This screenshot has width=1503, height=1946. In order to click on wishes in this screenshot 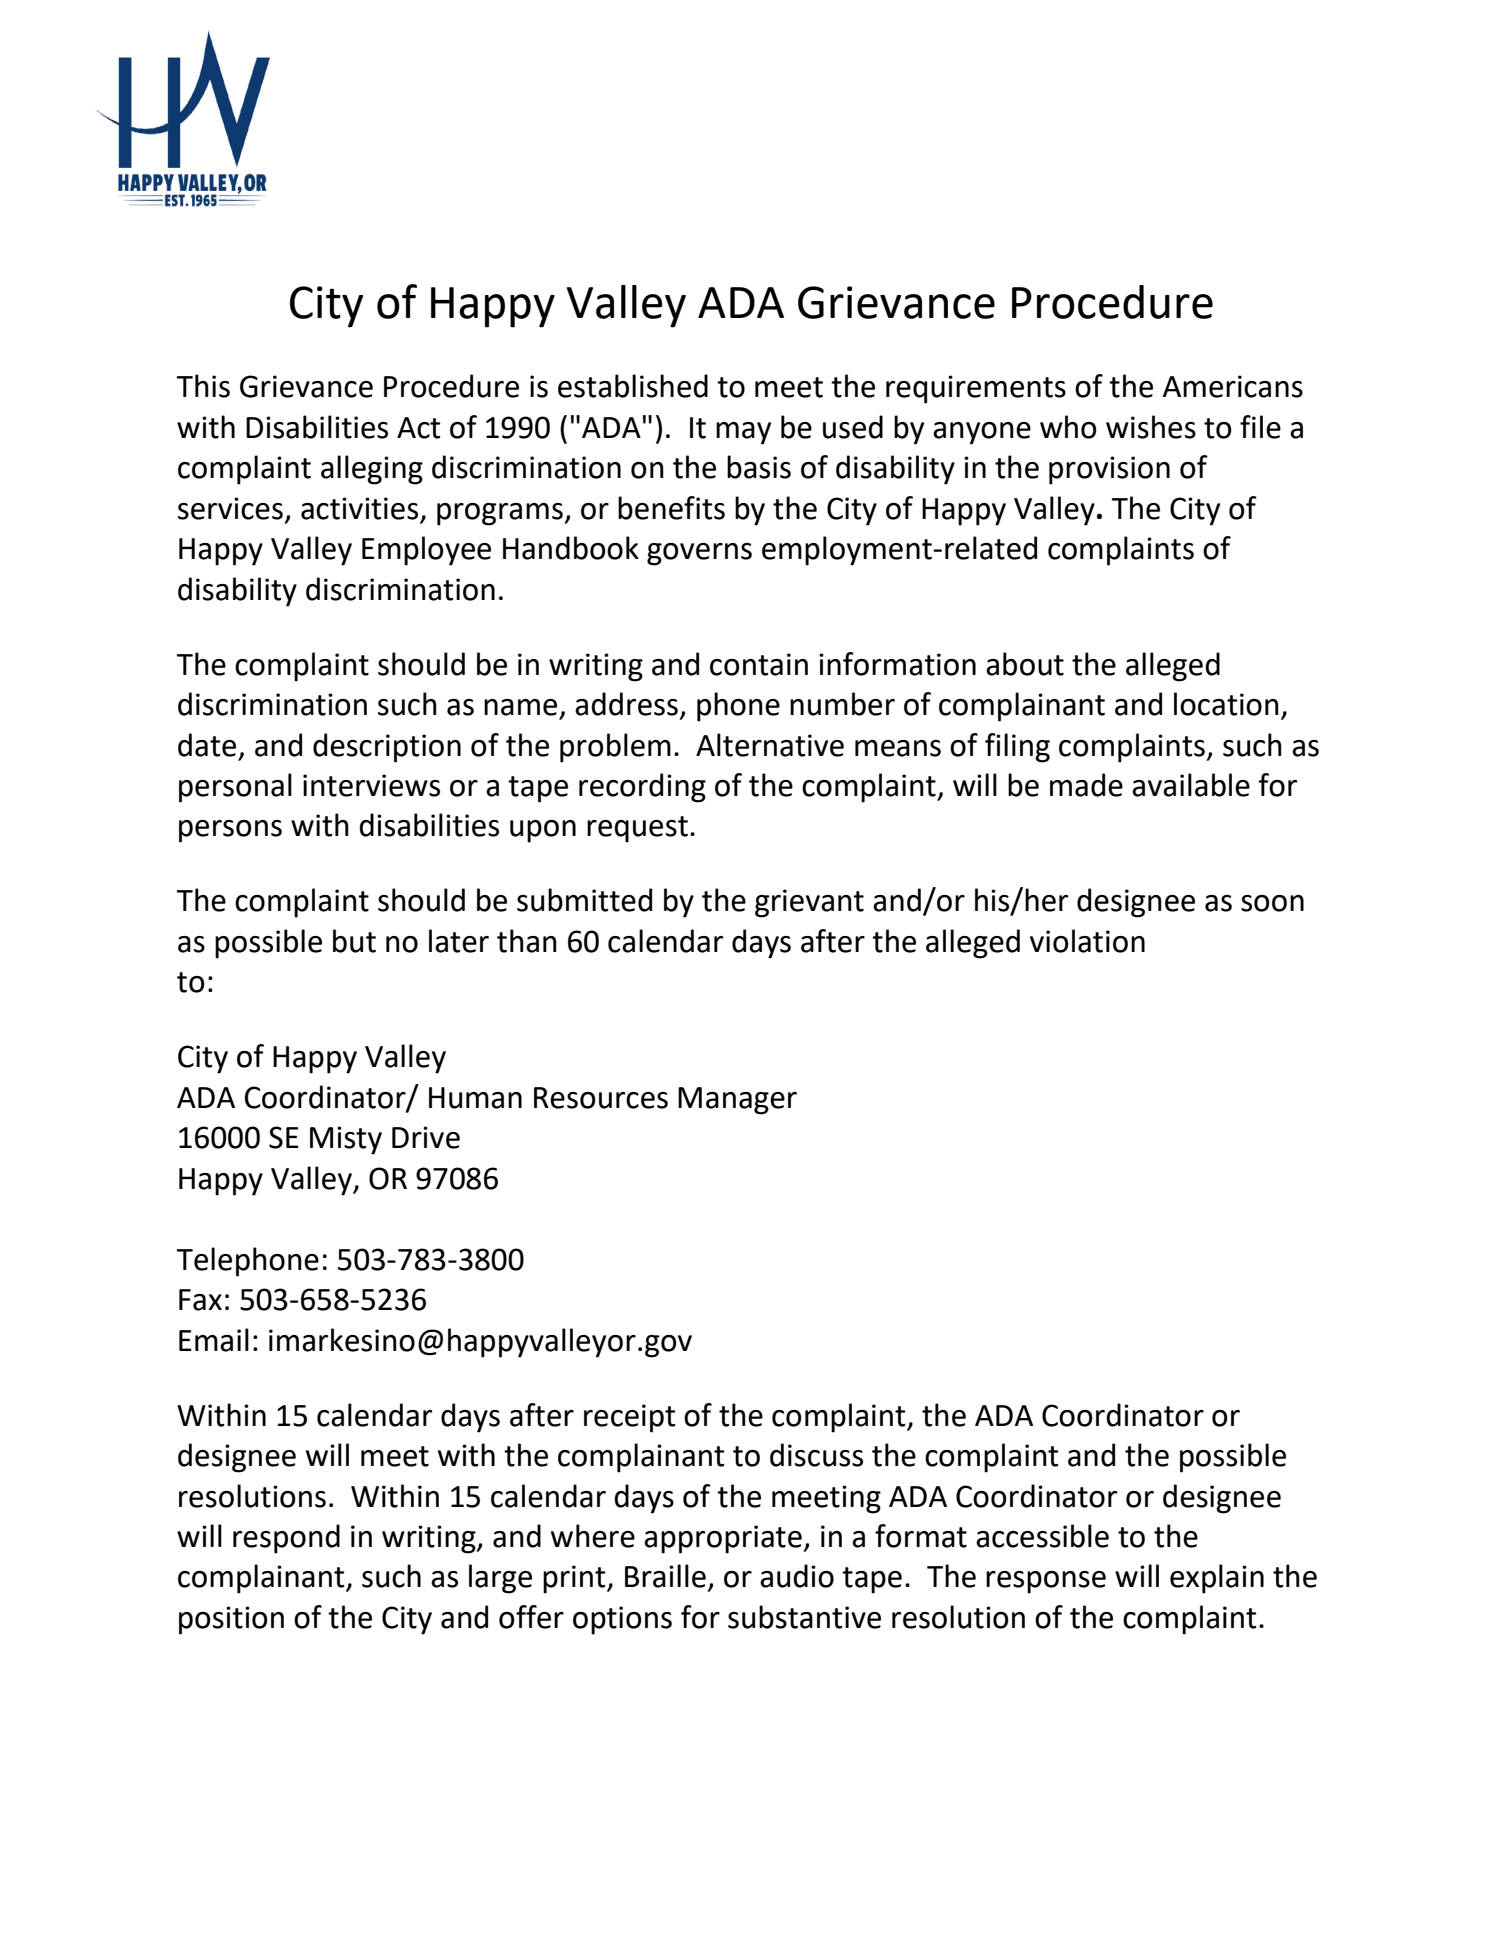, I will do `click(1151, 427)`.
